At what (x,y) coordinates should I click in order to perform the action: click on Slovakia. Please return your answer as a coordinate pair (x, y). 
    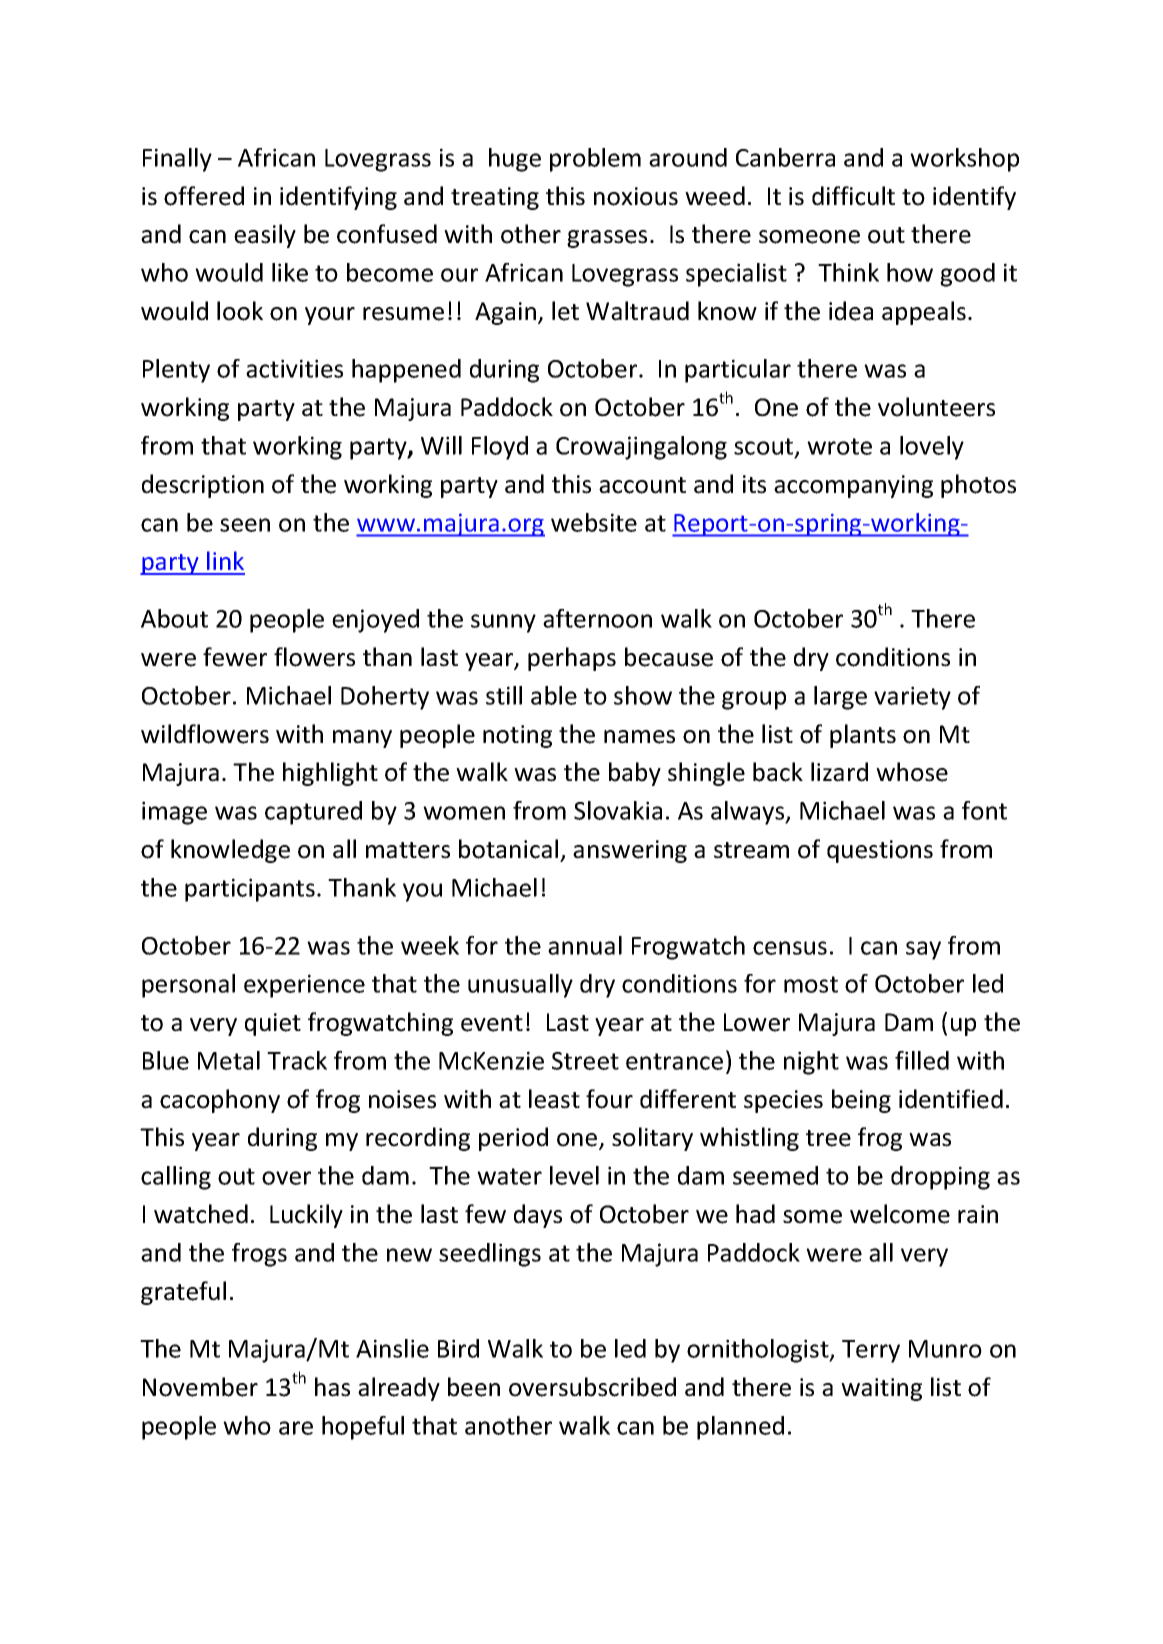
    Looking at the image, I should click on (618, 810).
